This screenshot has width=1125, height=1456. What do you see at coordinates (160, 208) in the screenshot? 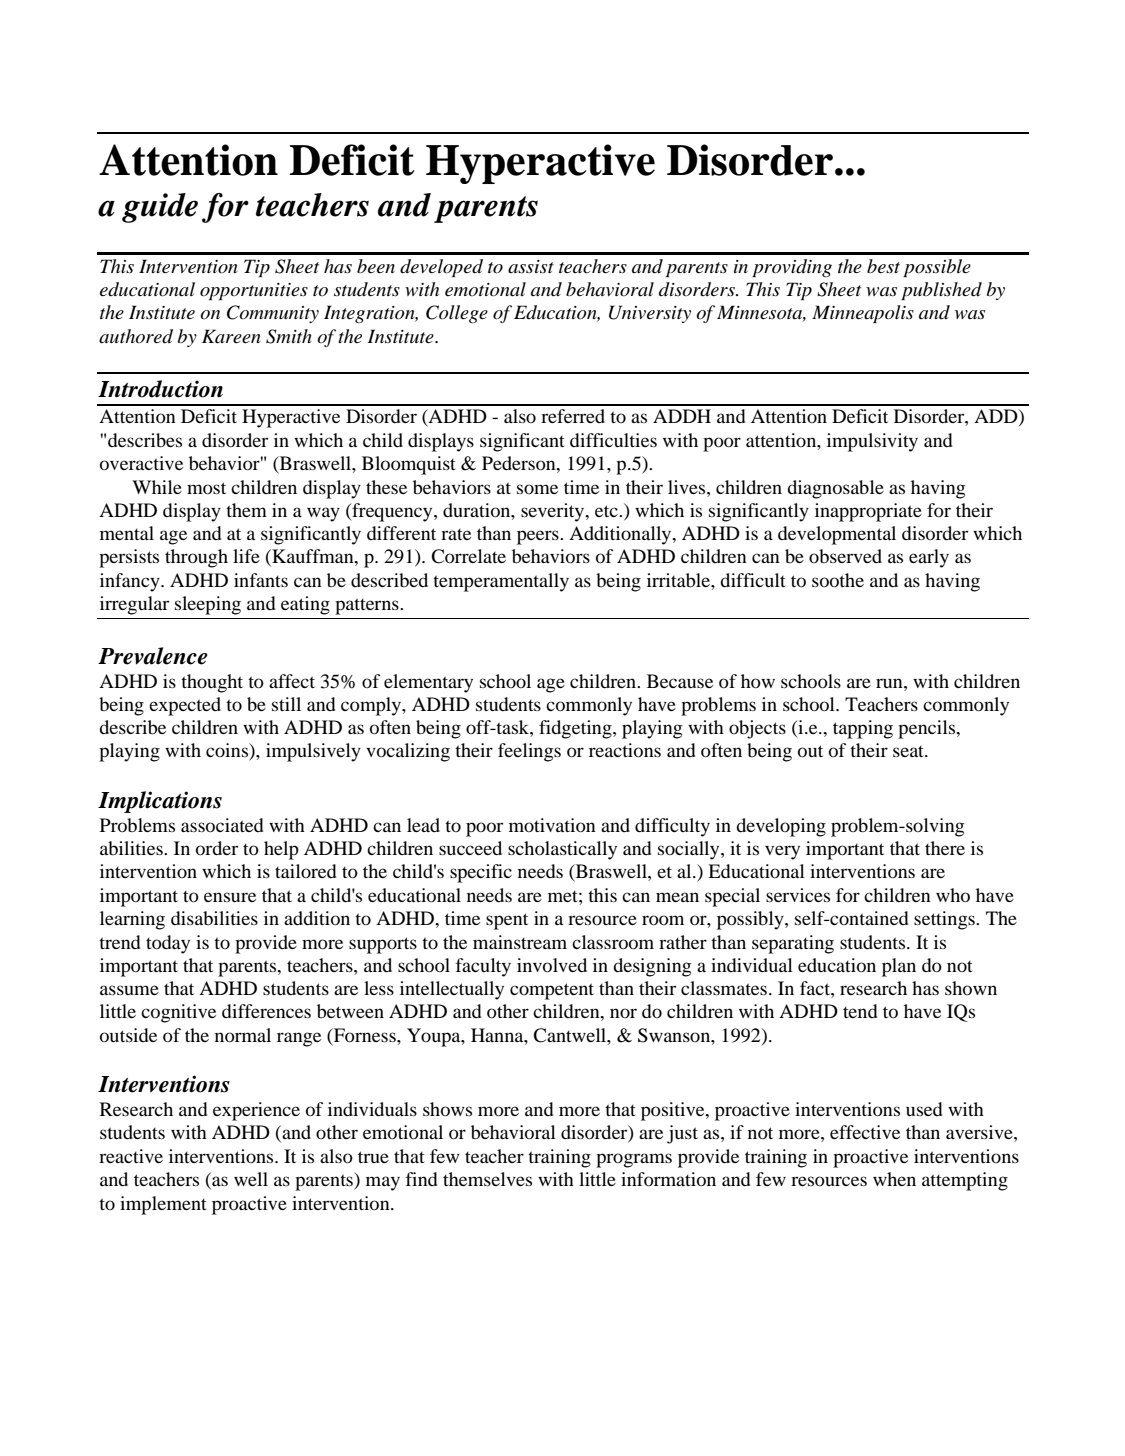
I see `guide` at bounding box center [160, 208].
